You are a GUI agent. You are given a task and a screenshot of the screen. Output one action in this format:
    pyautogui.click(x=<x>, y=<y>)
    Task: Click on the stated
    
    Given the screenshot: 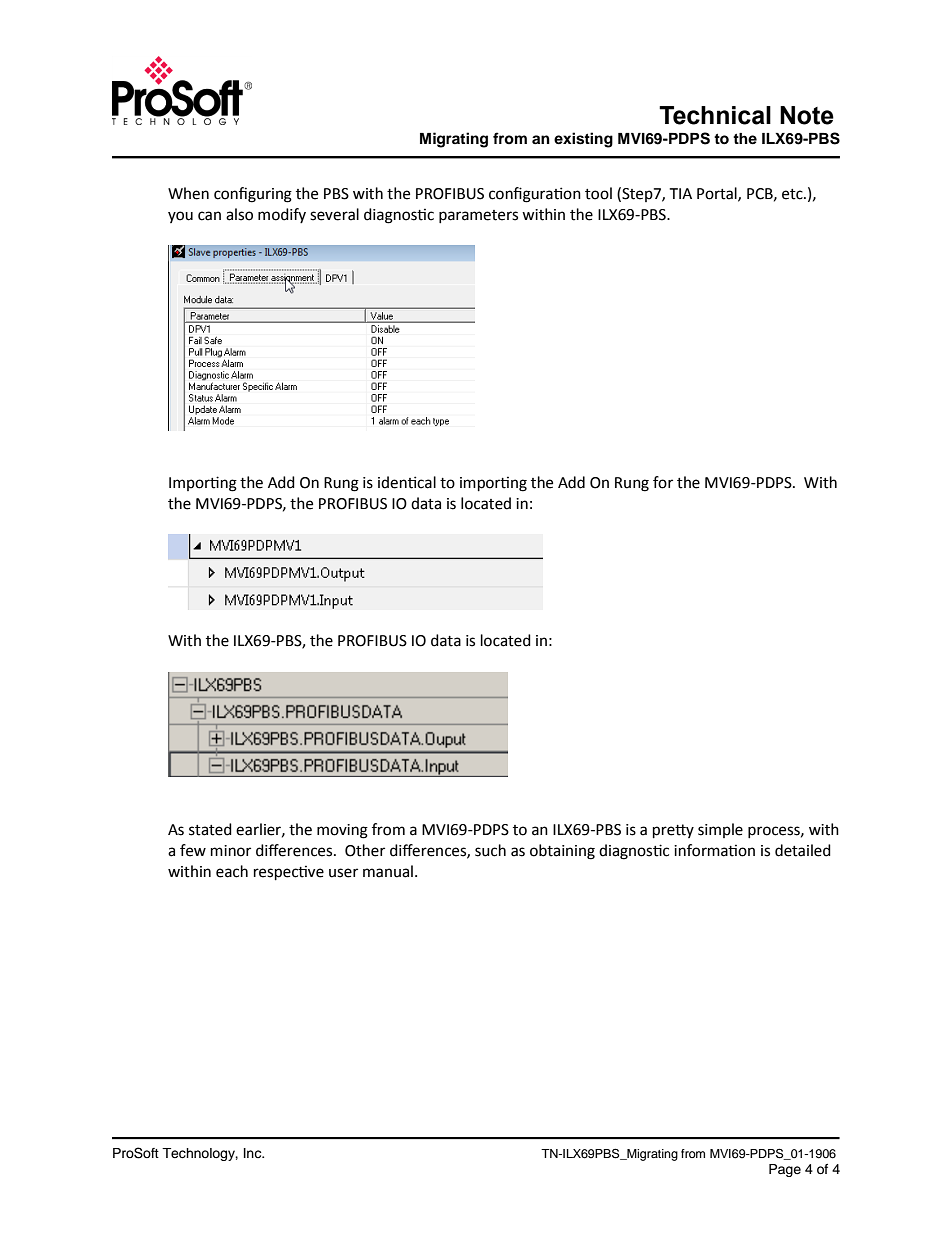 What is the action you would take?
    pyautogui.click(x=210, y=829)
